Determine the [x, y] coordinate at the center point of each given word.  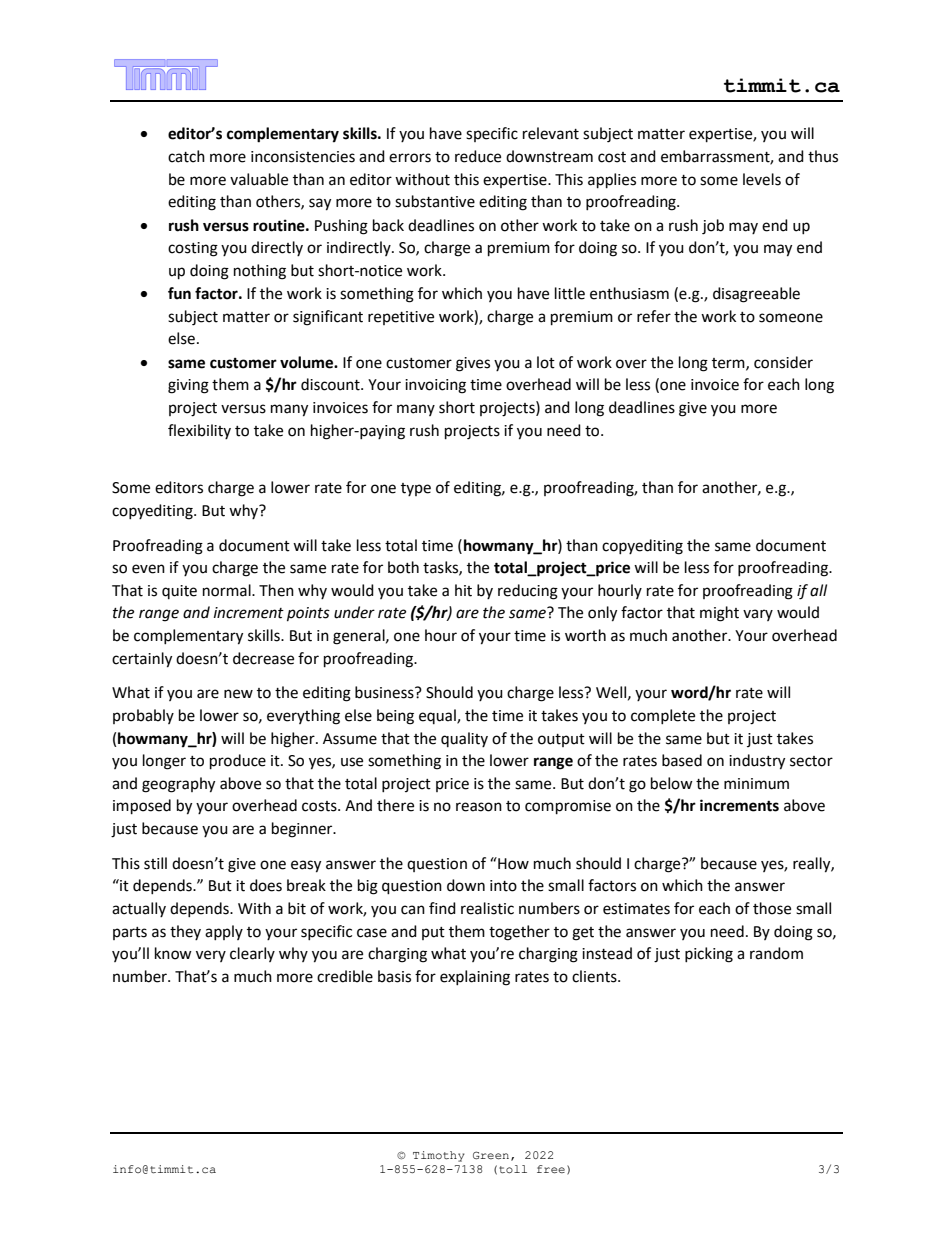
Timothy [439, 1156]
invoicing [435, 386]
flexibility [199, 431]
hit [463, 590]
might [719, 614]
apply [224, 932]
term [729, 364]
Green [491, 1155]
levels [762, 179]
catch [186, 156]
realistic [487, 908]
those [772, 908]
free [551, 1169]
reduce [478, 156]
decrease [263, 658]
